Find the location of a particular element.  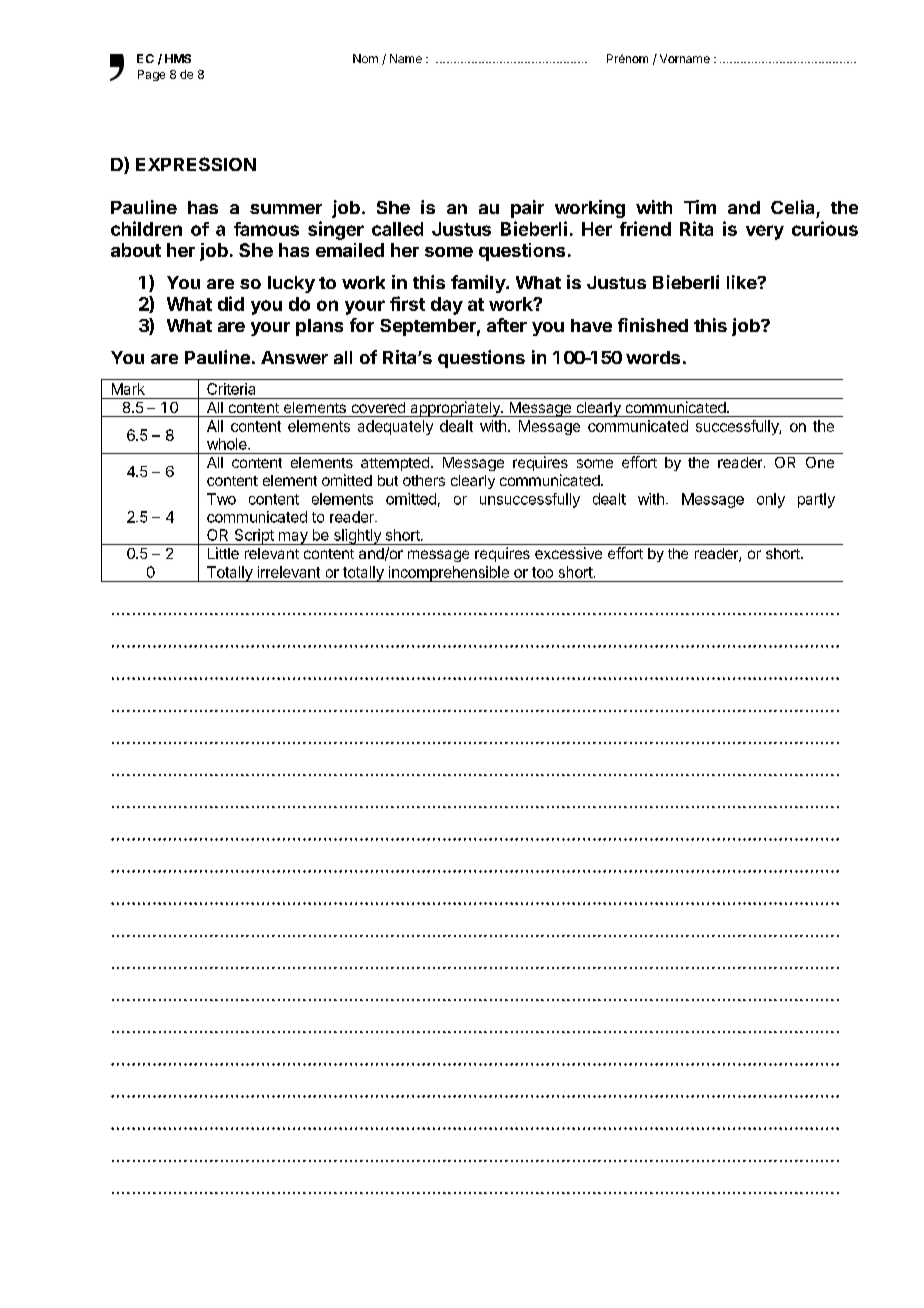

Tim is located at coordinates (700, 207).
